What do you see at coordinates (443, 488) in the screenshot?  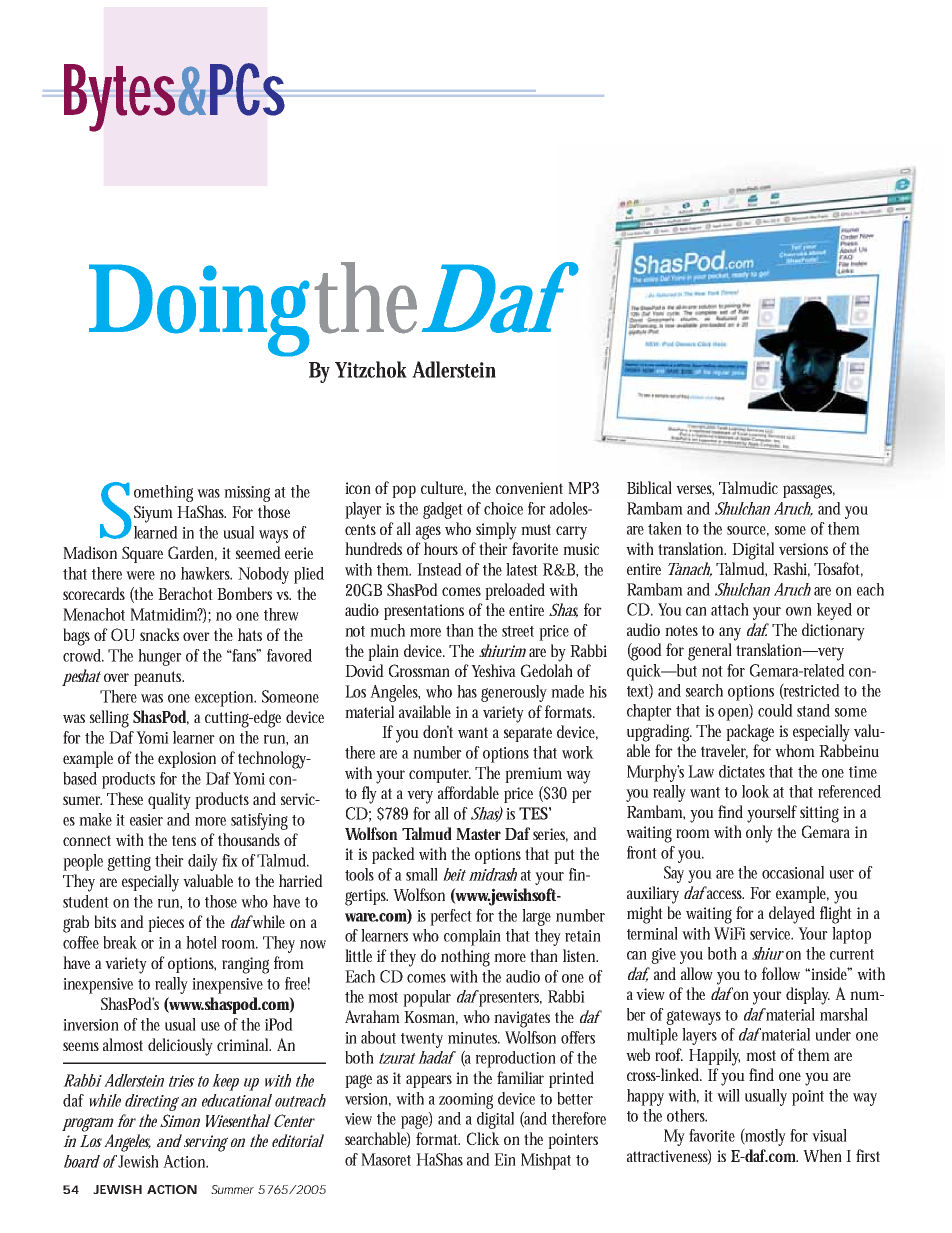 I see `culture` at bounding box center [443, 488].
